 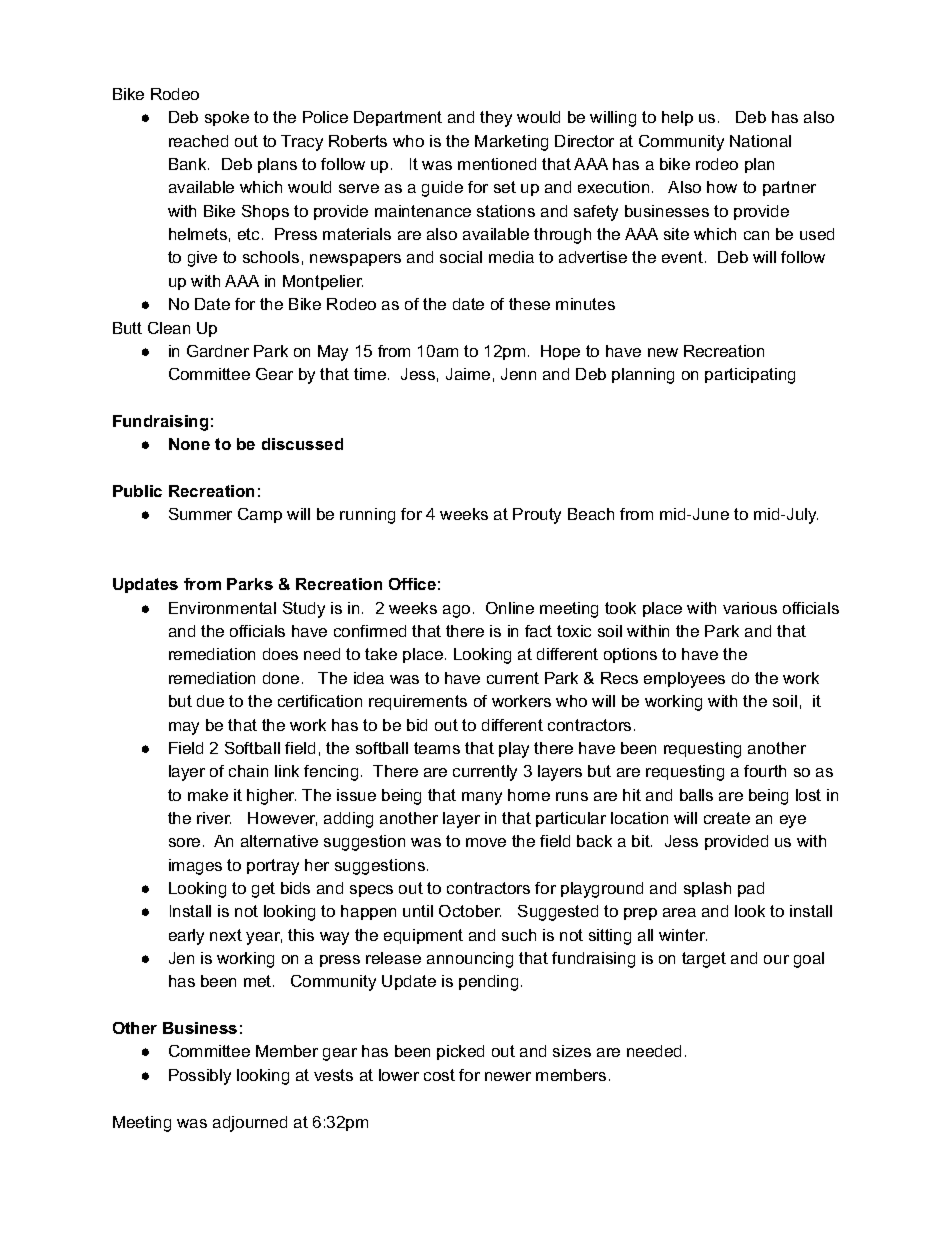 What do you see at coordinates (750, 608) in the page?
I see `various` at bounding box center [750, 608].
